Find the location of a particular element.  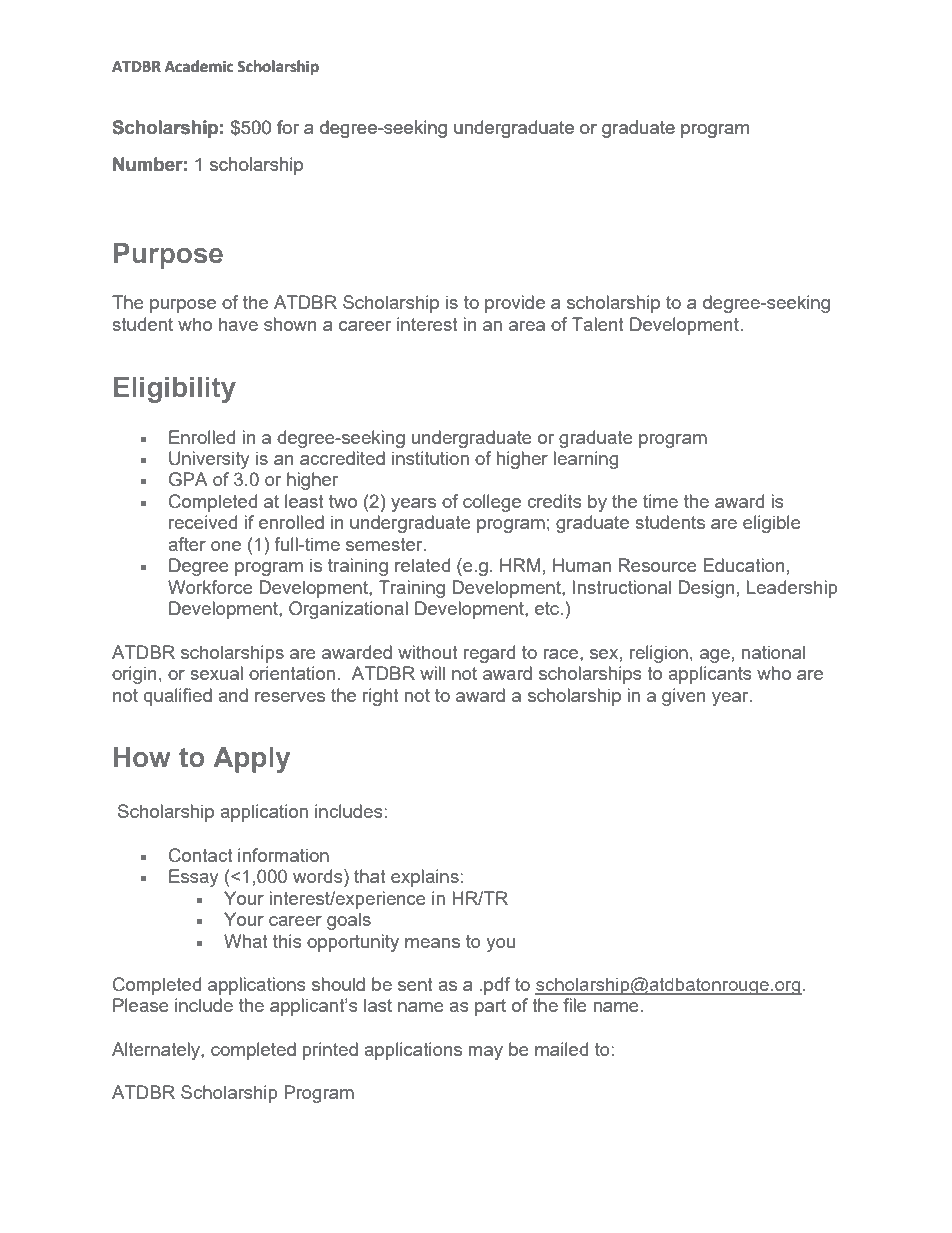

one is located at coordinates (226, 546).
